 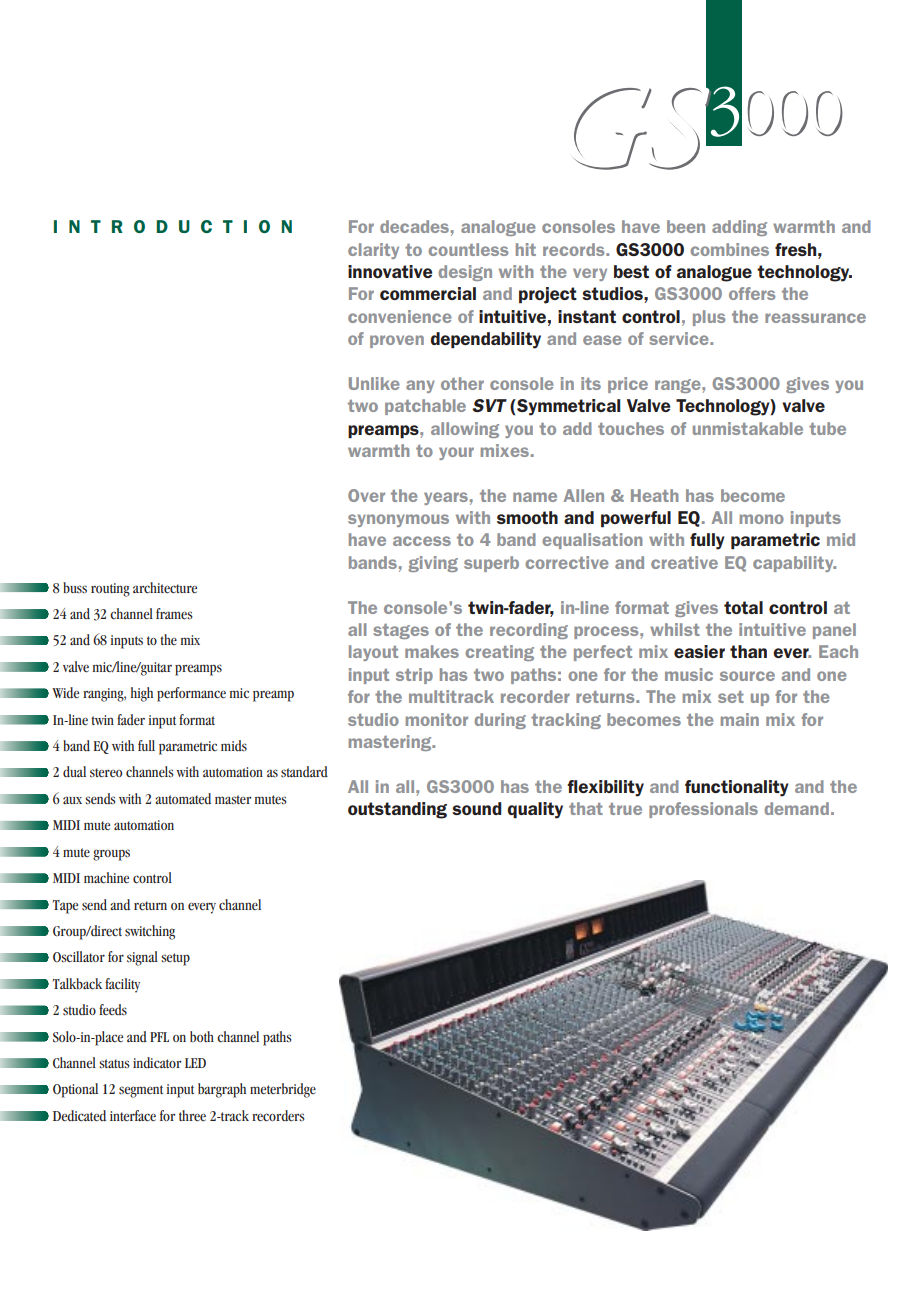 What do you see at coordinates (142, 694) in the screenshot?
I see `high` at bounding box center [142, 694].
